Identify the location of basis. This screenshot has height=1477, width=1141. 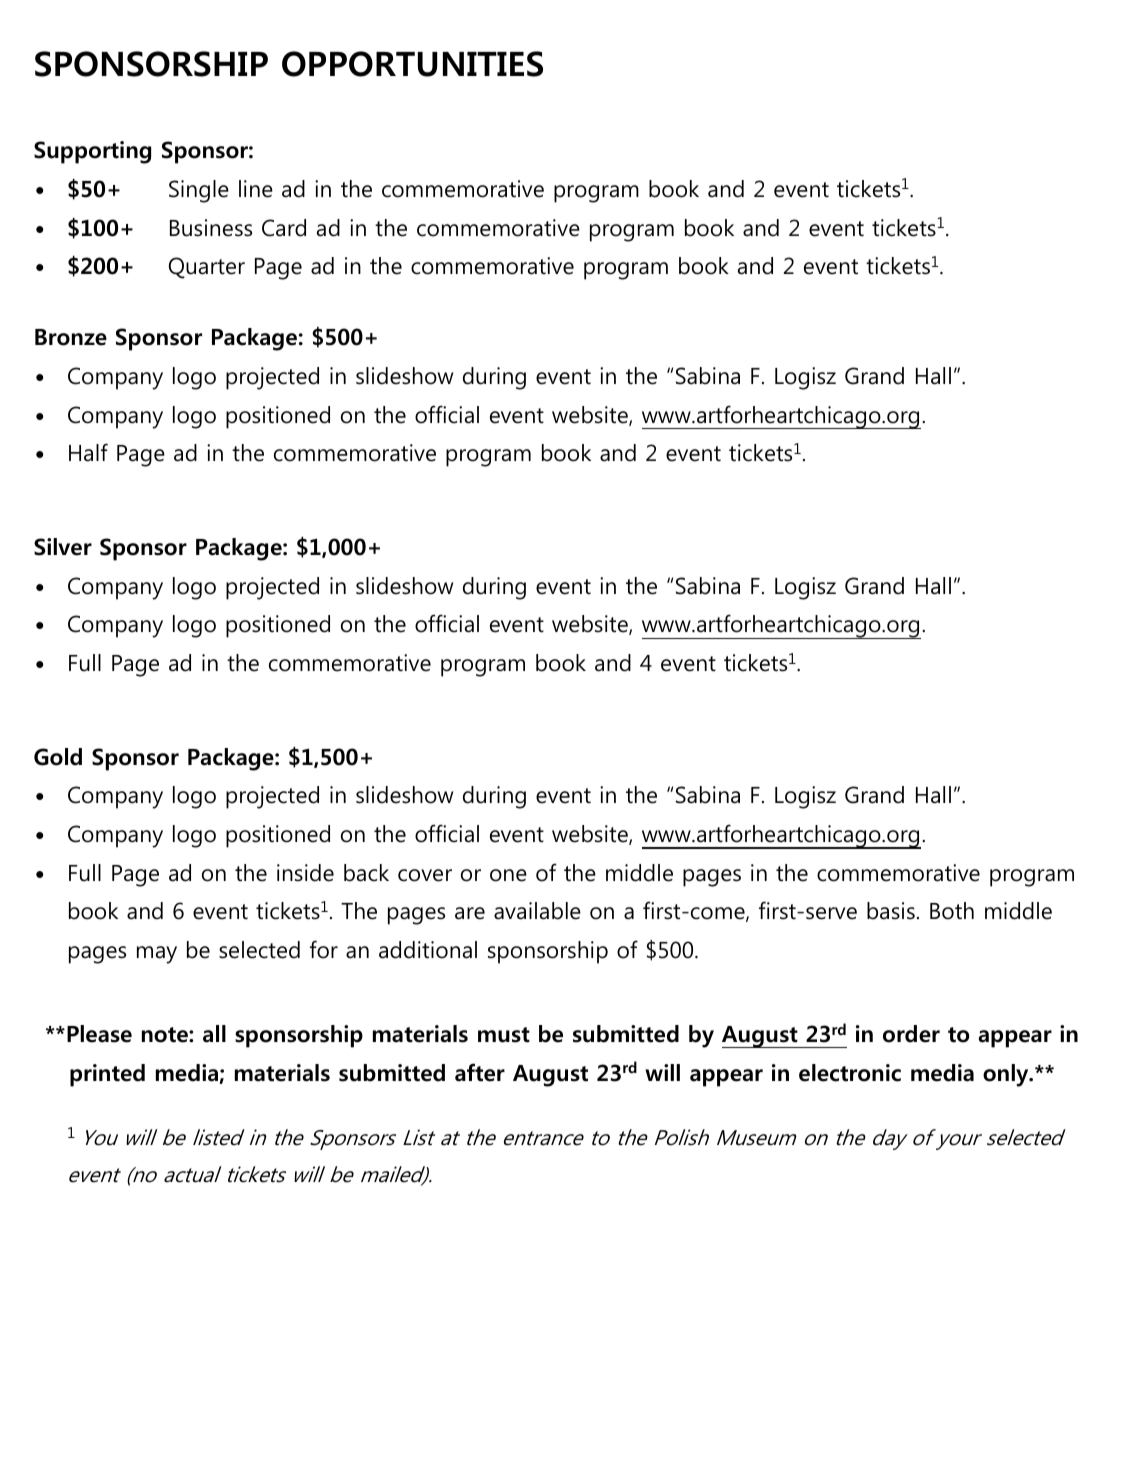
(891, 911).
